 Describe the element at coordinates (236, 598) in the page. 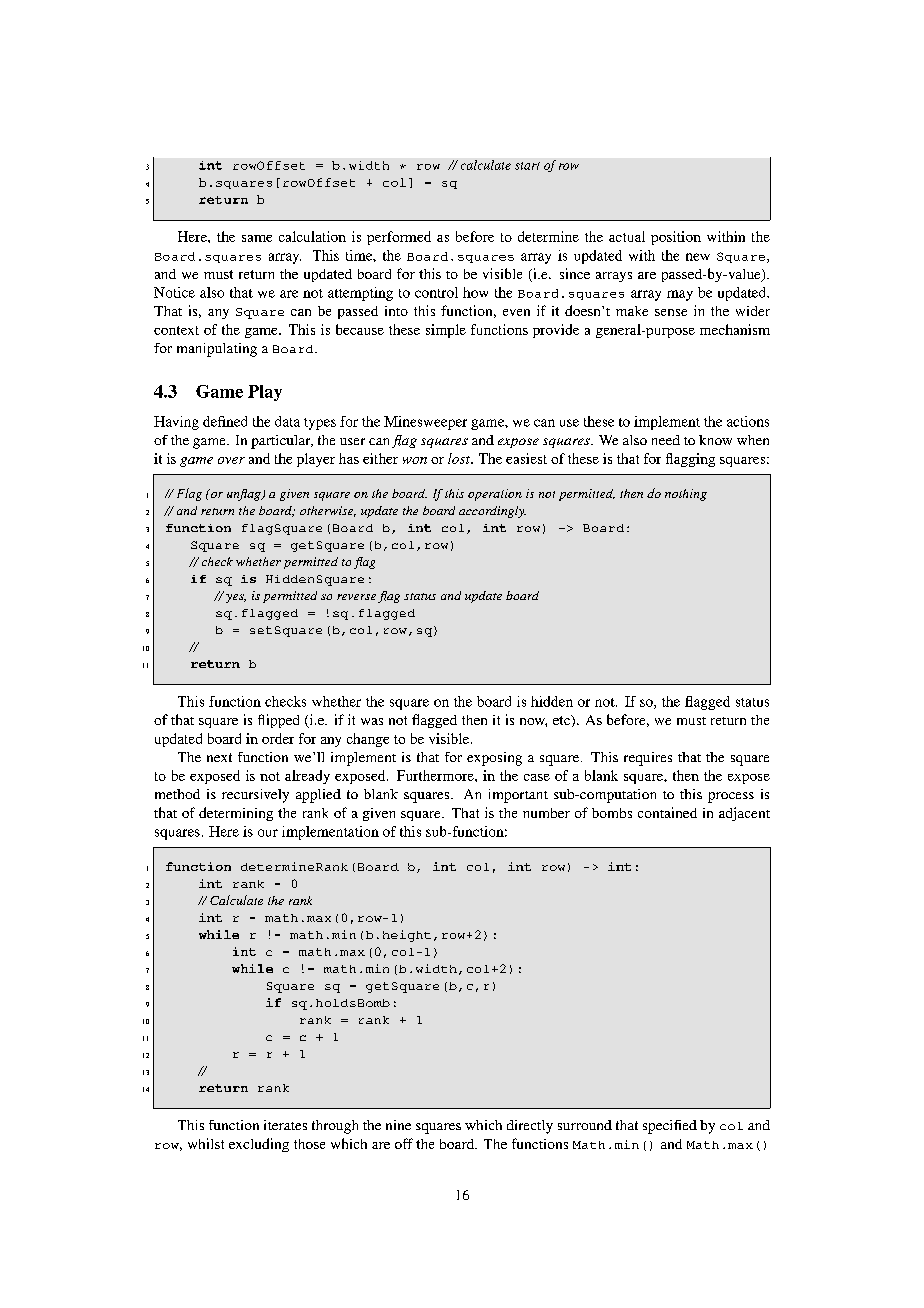

I see `yes` at that location.
